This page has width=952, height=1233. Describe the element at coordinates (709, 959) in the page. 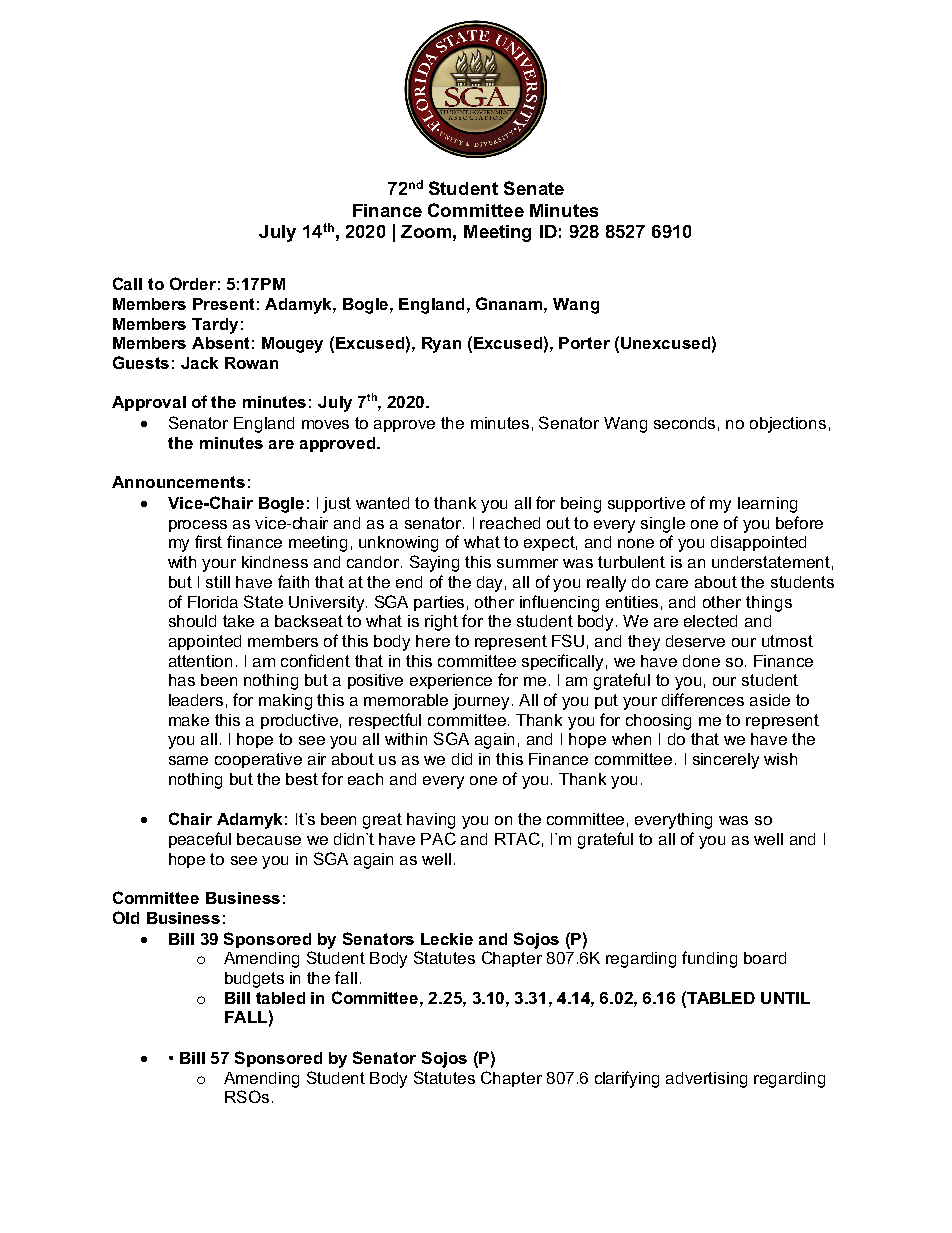

I see `funding` at that location.
